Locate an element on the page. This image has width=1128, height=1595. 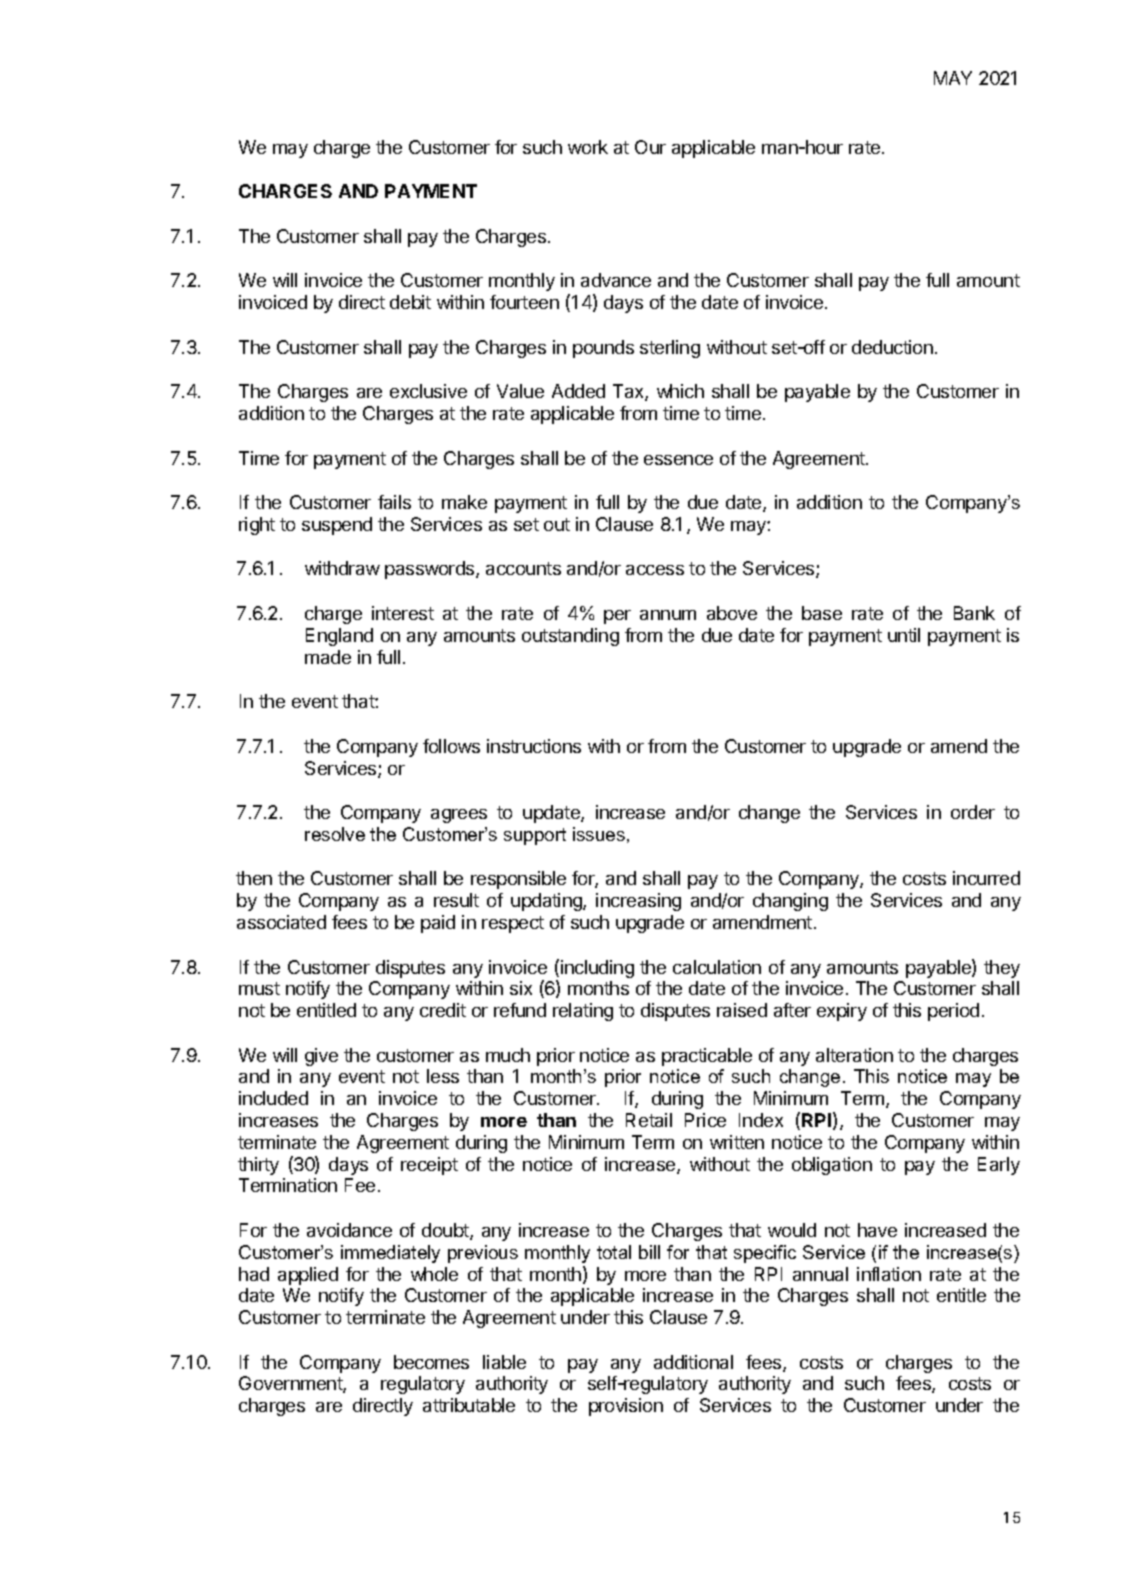
period is located at coordinates (953, 1012).
